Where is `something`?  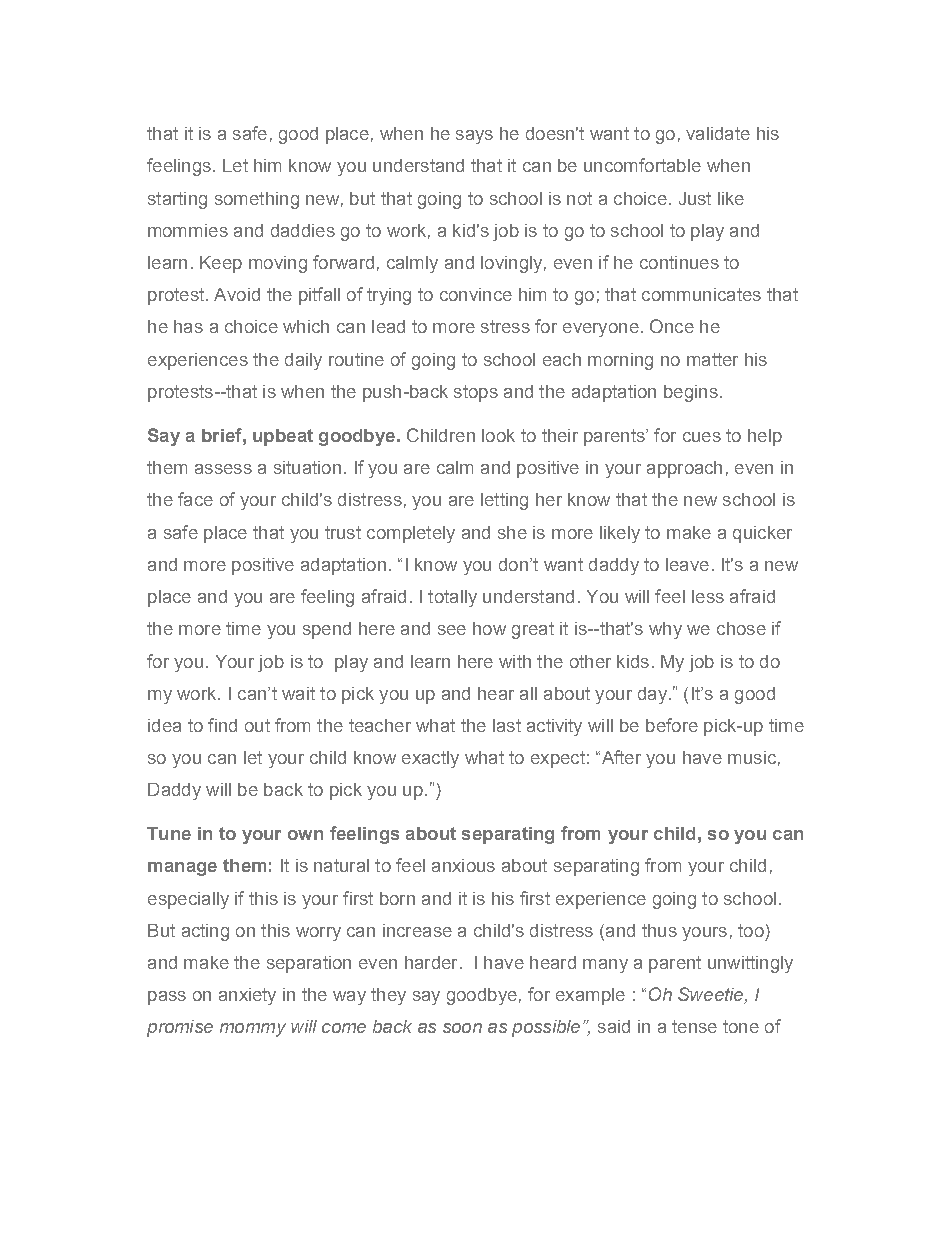 something is located at coordinates (257, 200).
